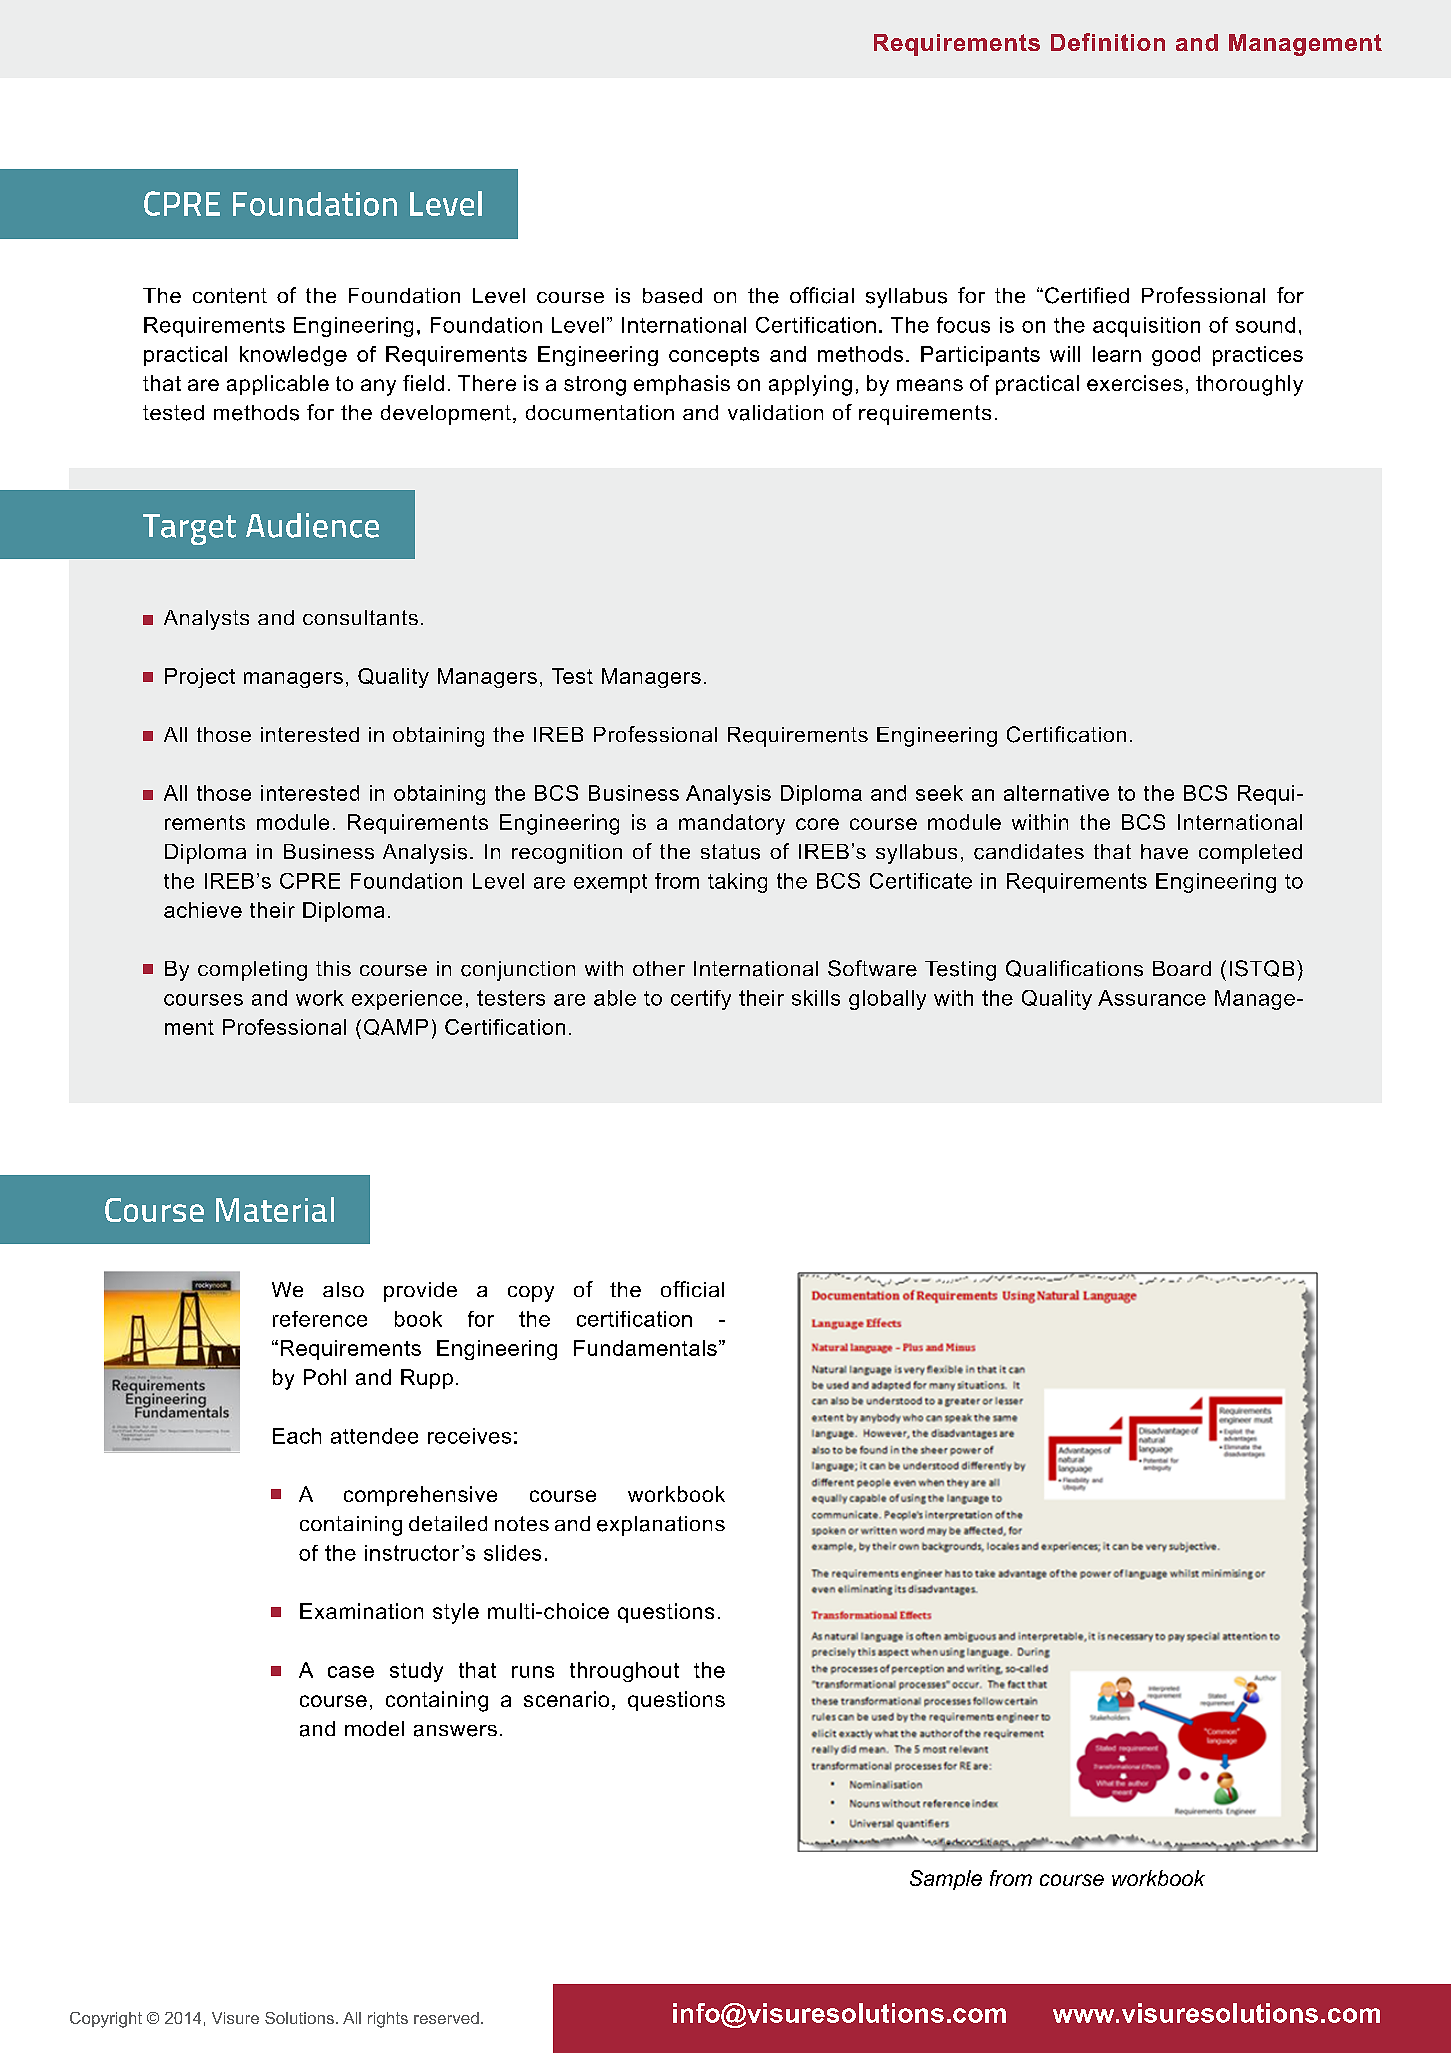  I want to click on based, so click(672, 296).
